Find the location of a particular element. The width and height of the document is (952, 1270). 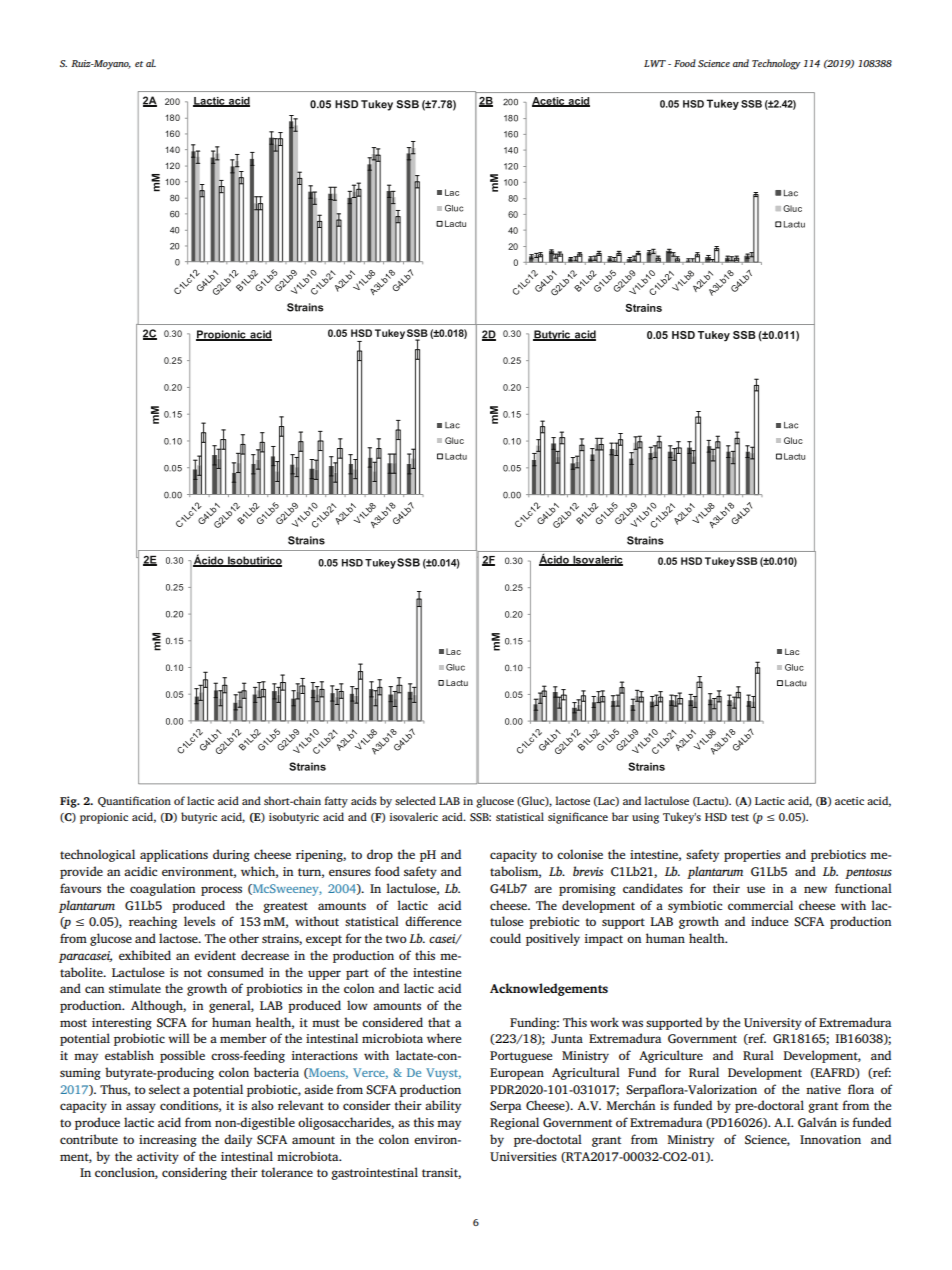

acetic is located at coordinates (849, 801).
